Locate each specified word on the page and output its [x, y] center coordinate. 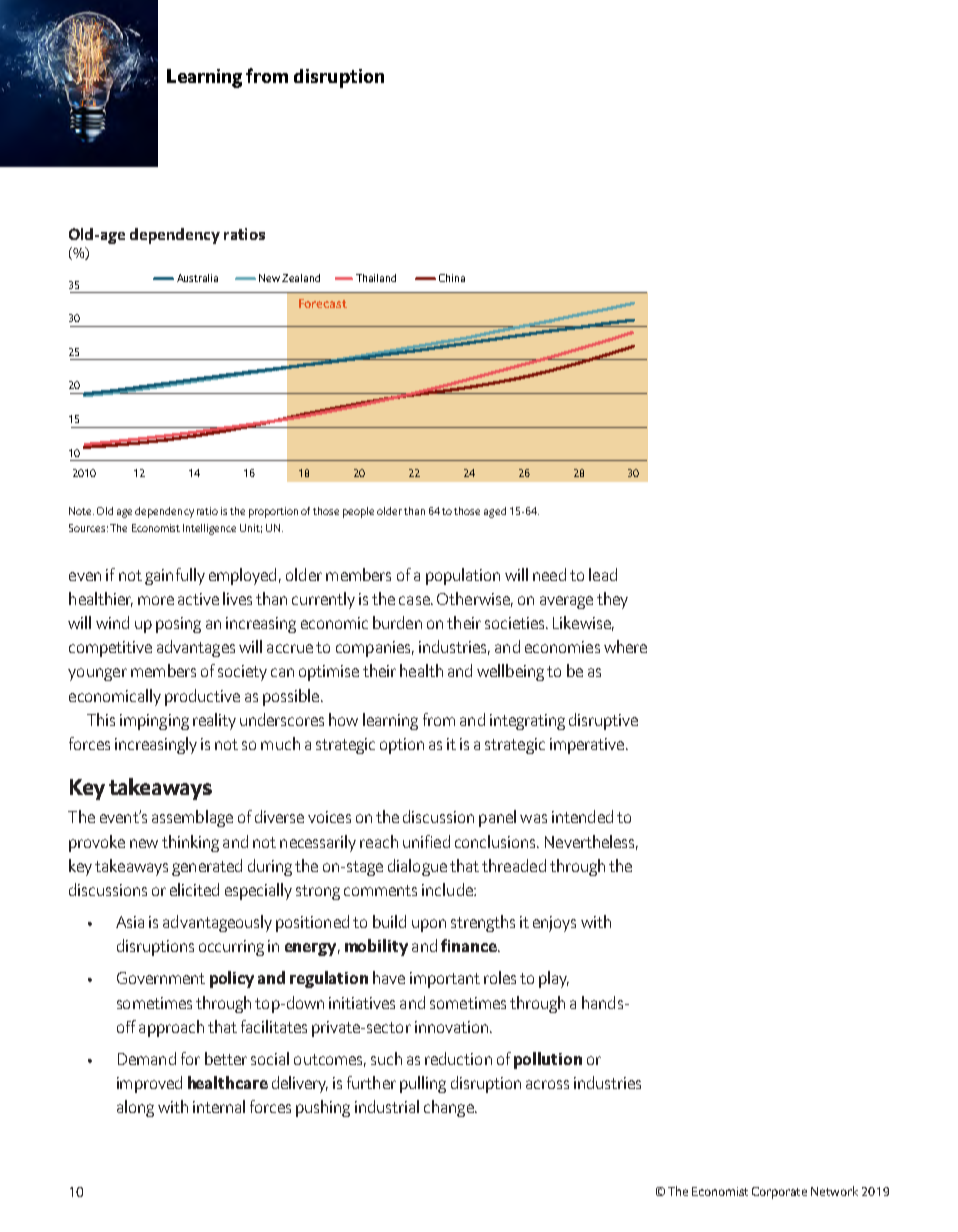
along [135, 1108]
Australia [197, 278]
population [463, 576]
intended [582, 816]
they [612, 600]
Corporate [779, 1193]
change [450, 1108]
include [448, 889]
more [156, 600]
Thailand [376, 278]
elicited [194, 889]
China [452, 278]
